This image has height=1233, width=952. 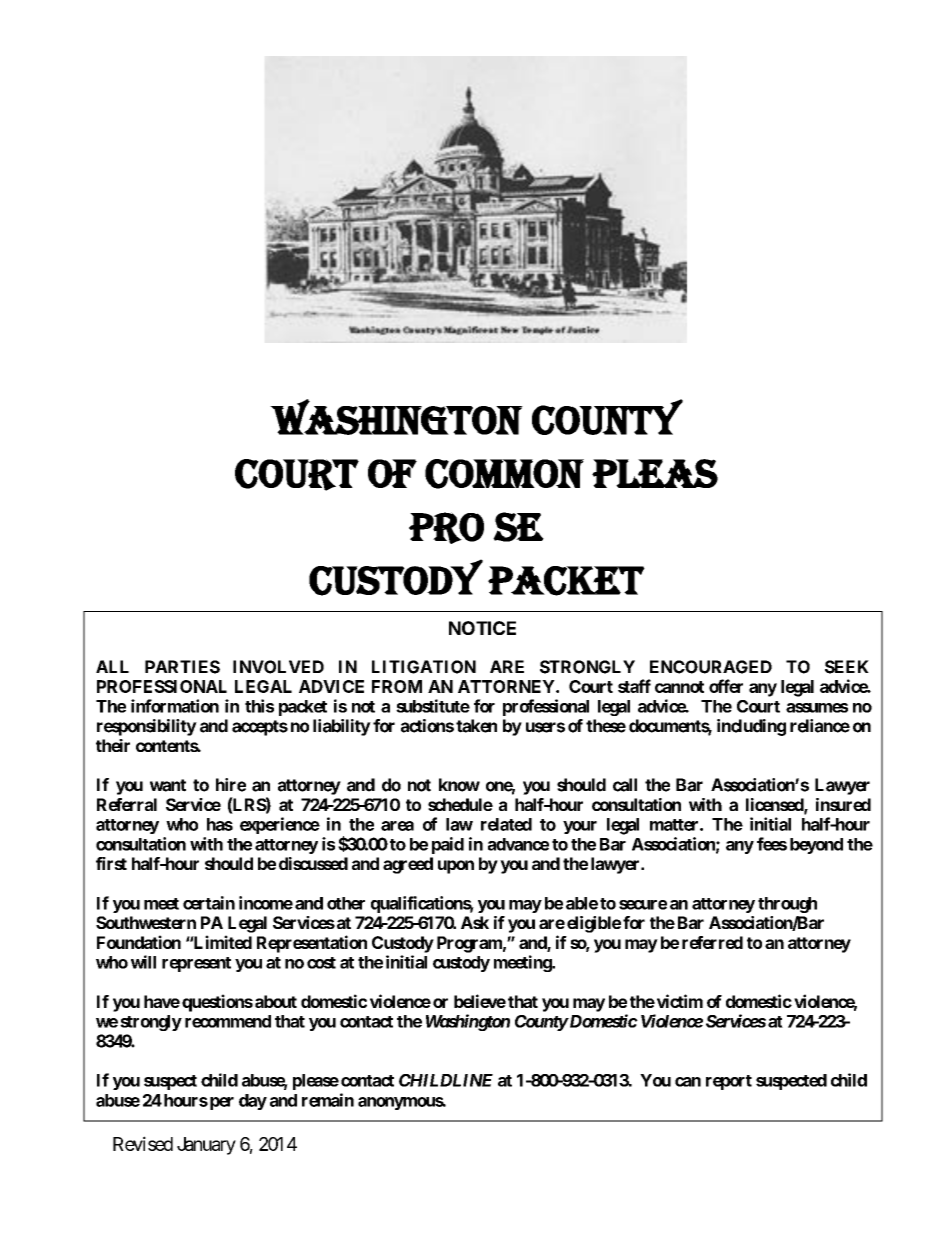 I want to click on ENCOURAGED, so click(x=711, y=667).
